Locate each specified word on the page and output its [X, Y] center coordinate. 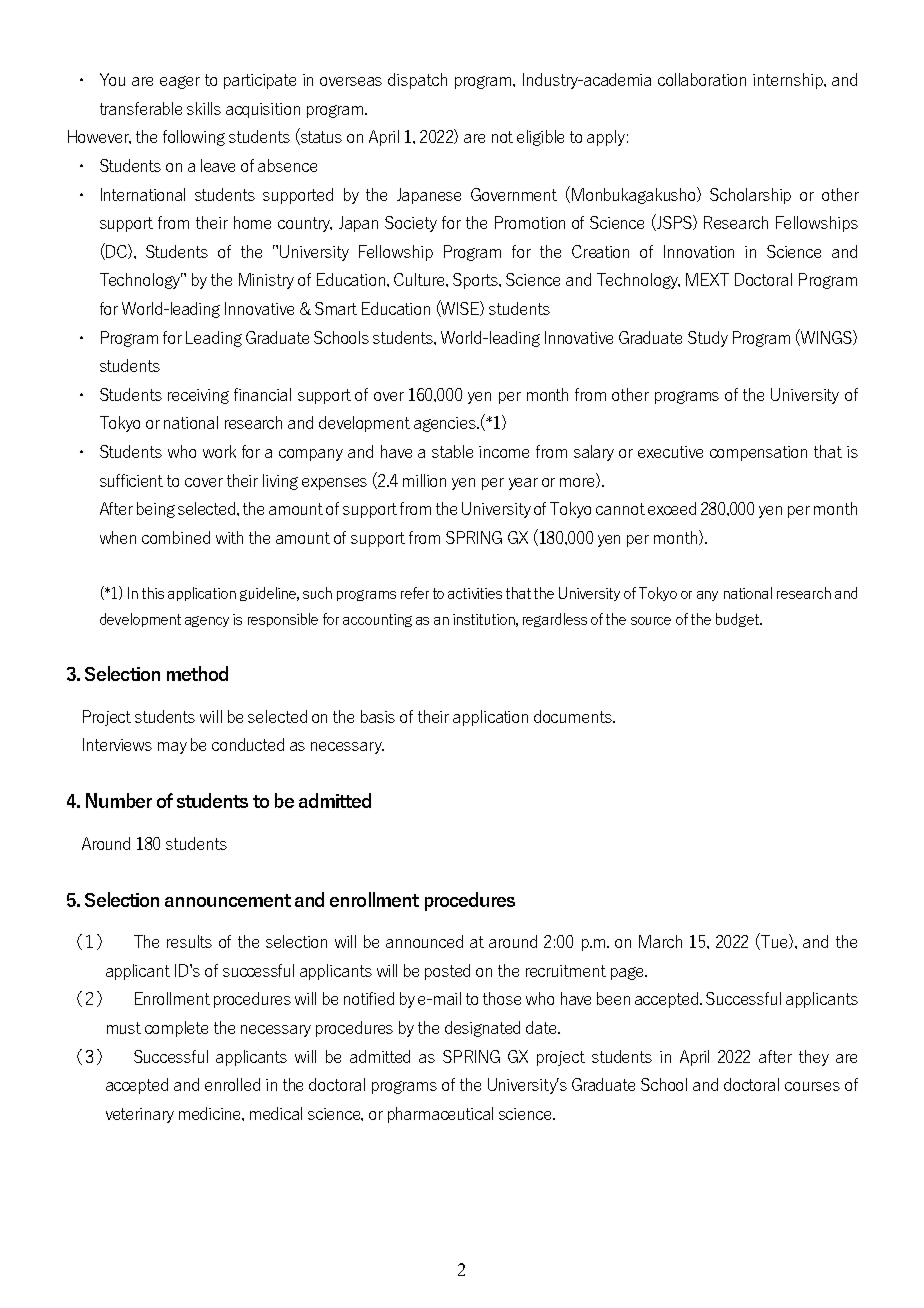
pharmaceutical [440, 1115]
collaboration [702, 79]
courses [812, 1086]
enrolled [232, 1084]
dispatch [417, 81]
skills [204, 108]
